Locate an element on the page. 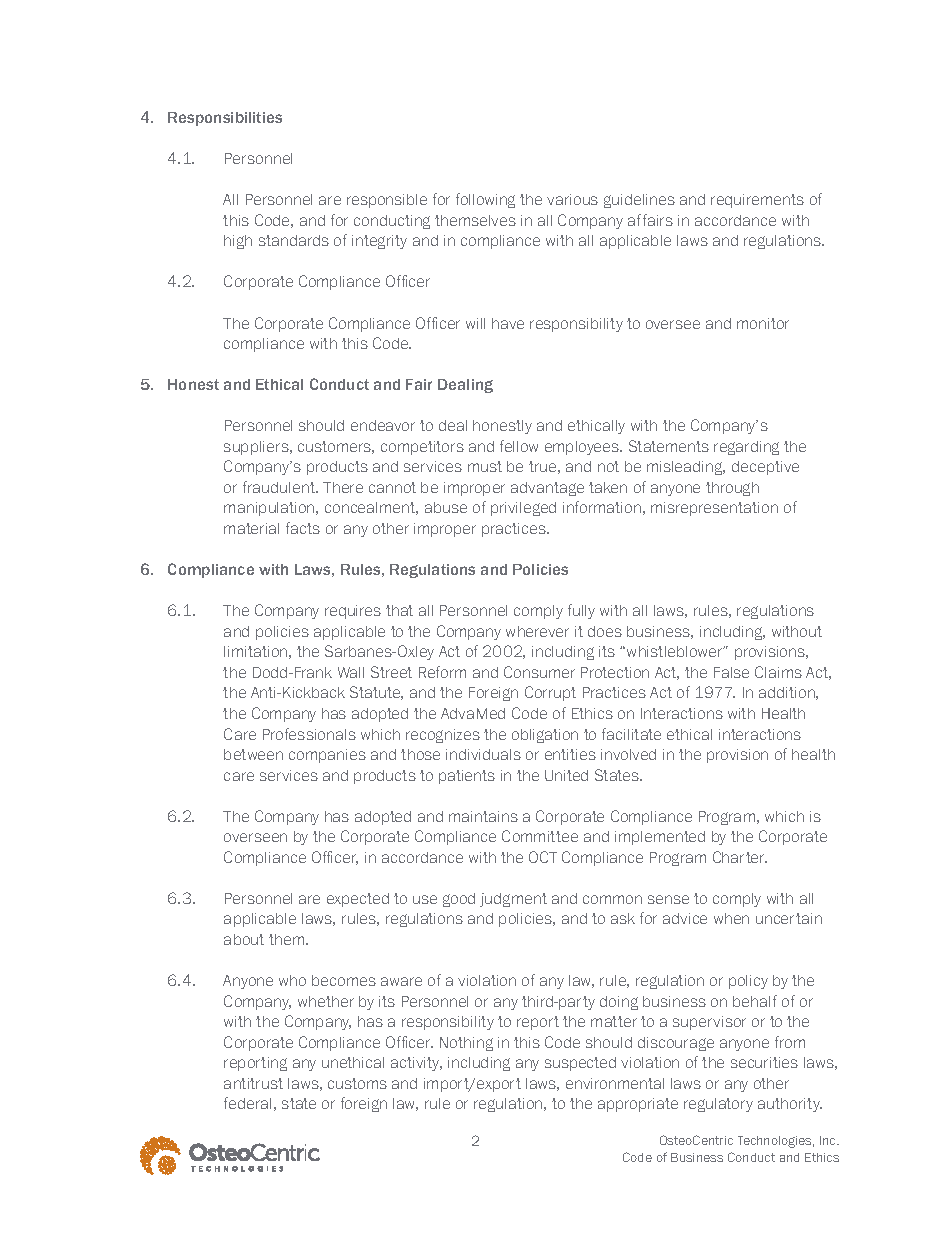  Charter is located at coordinates (740, 857).
